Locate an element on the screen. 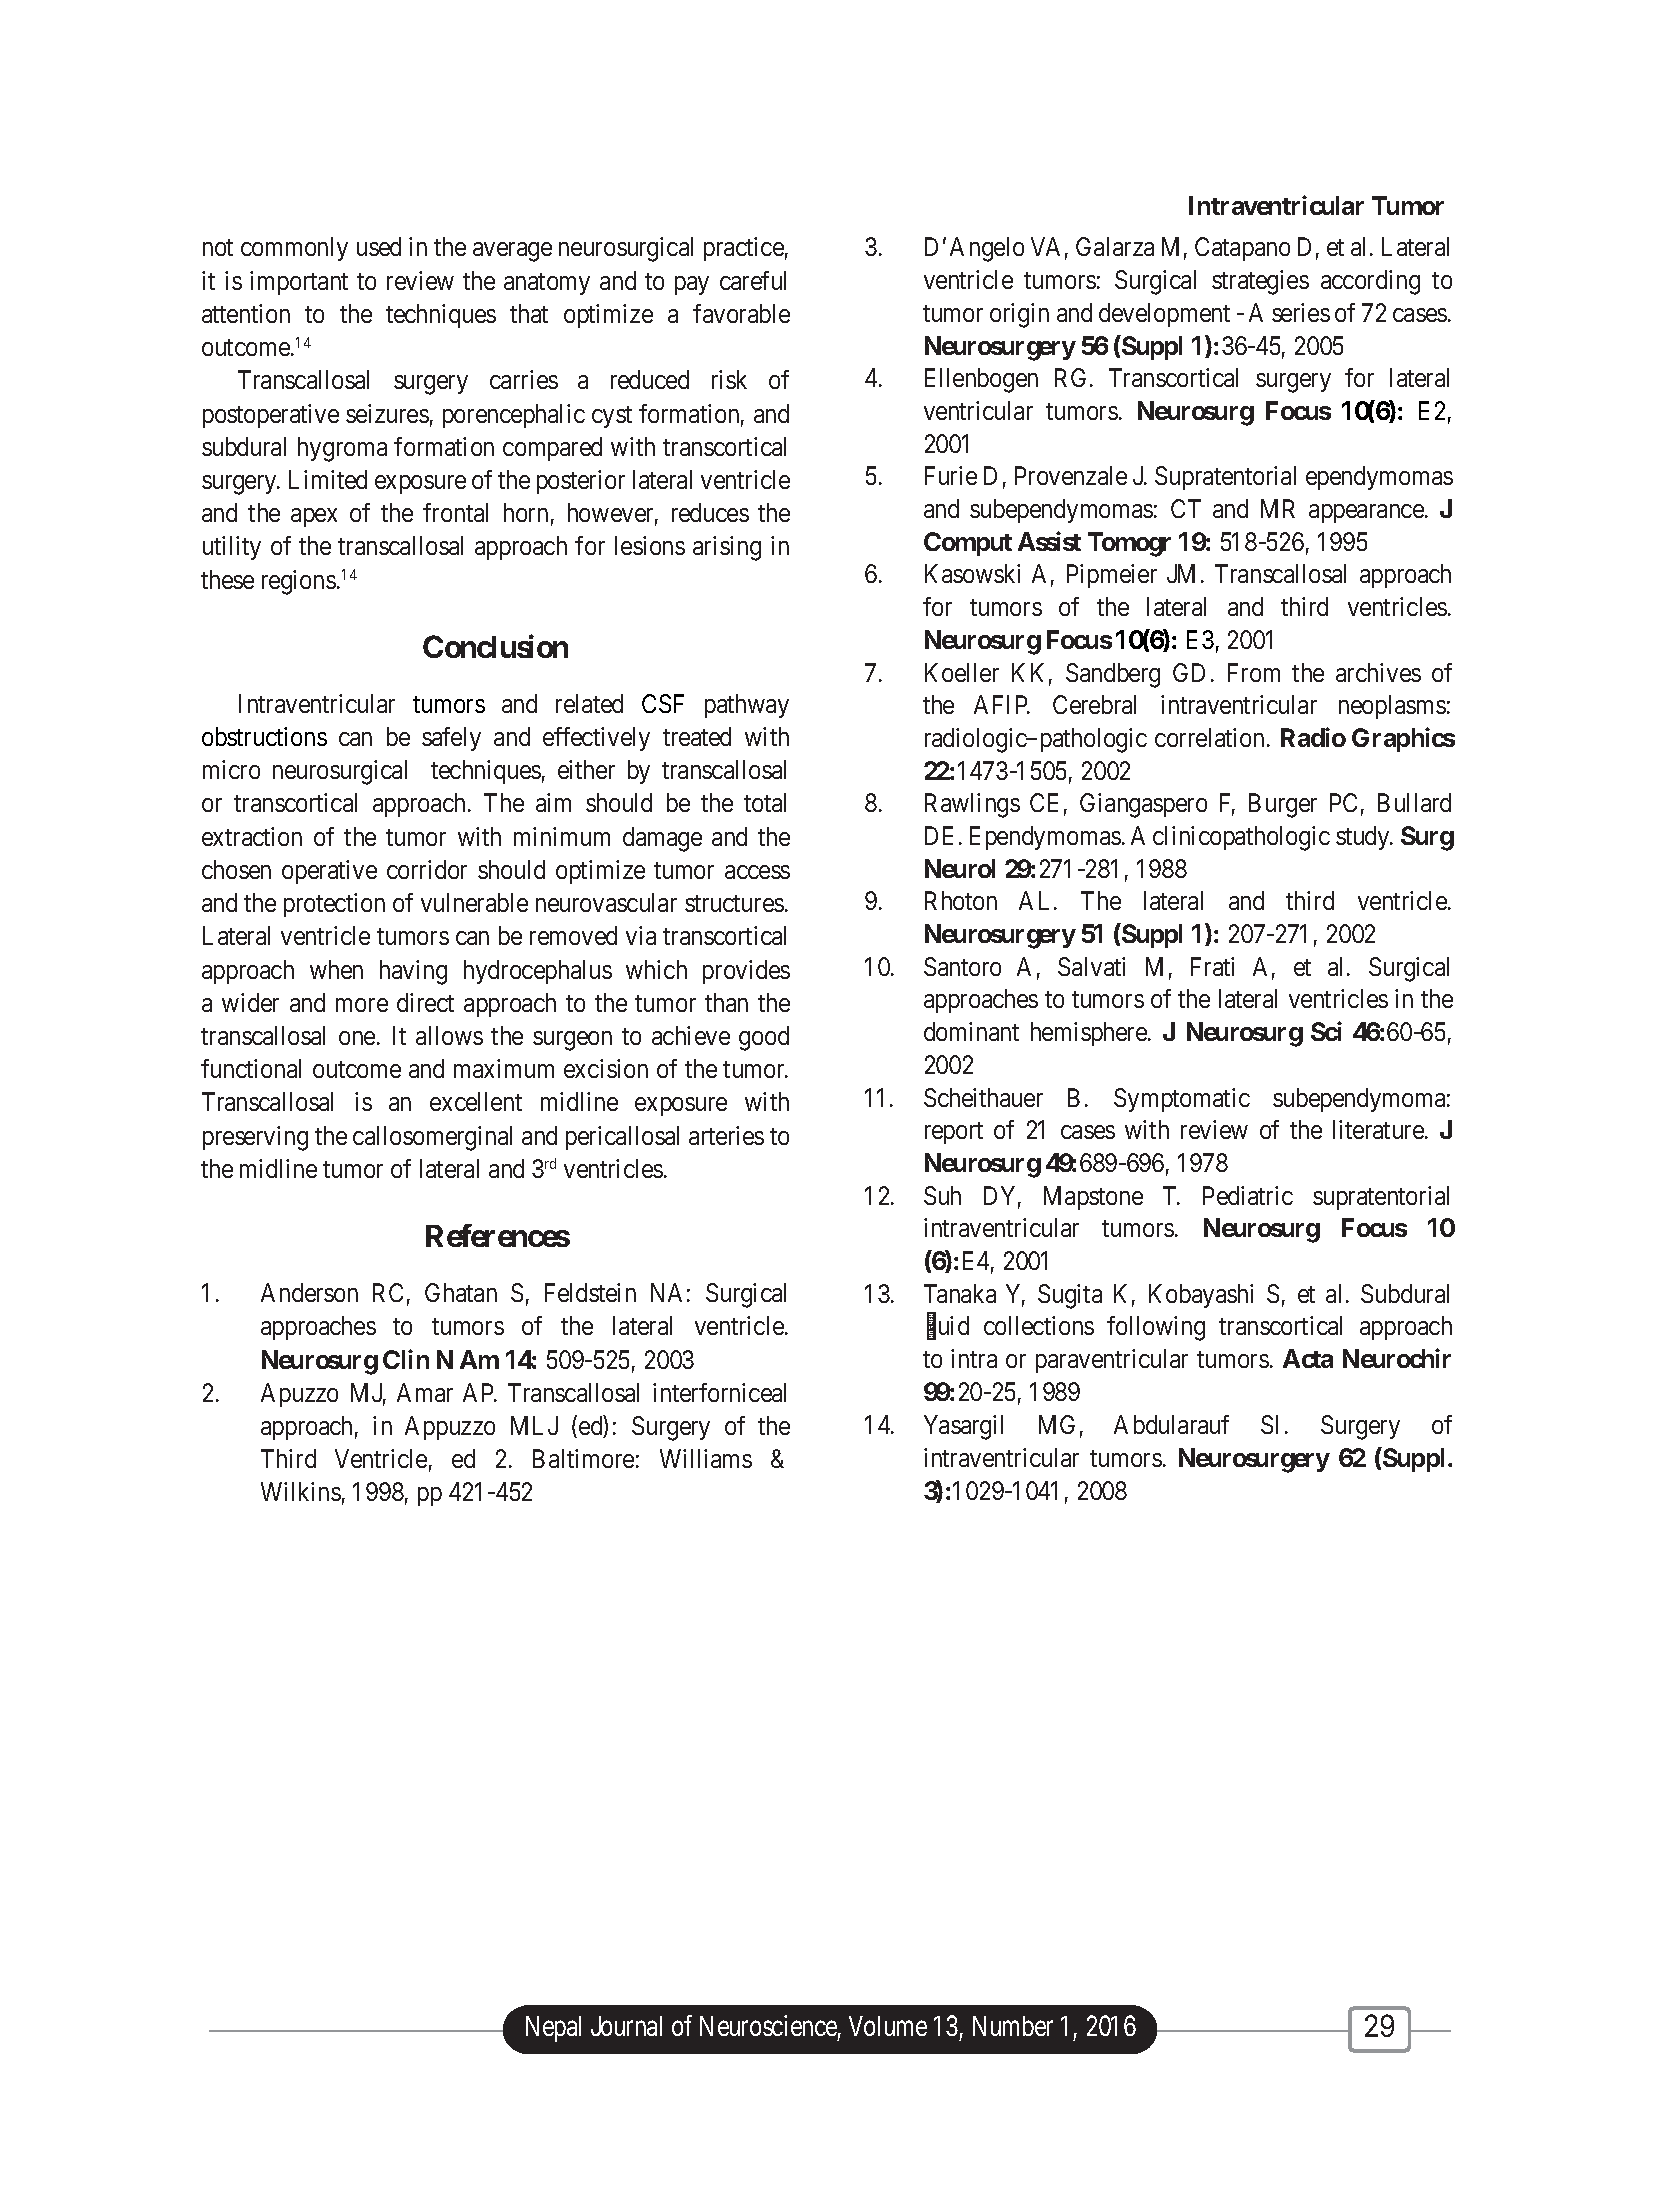 This screenshot has height=2207, width=1655. Neuroscience is located at coordinates (768, 2025).
